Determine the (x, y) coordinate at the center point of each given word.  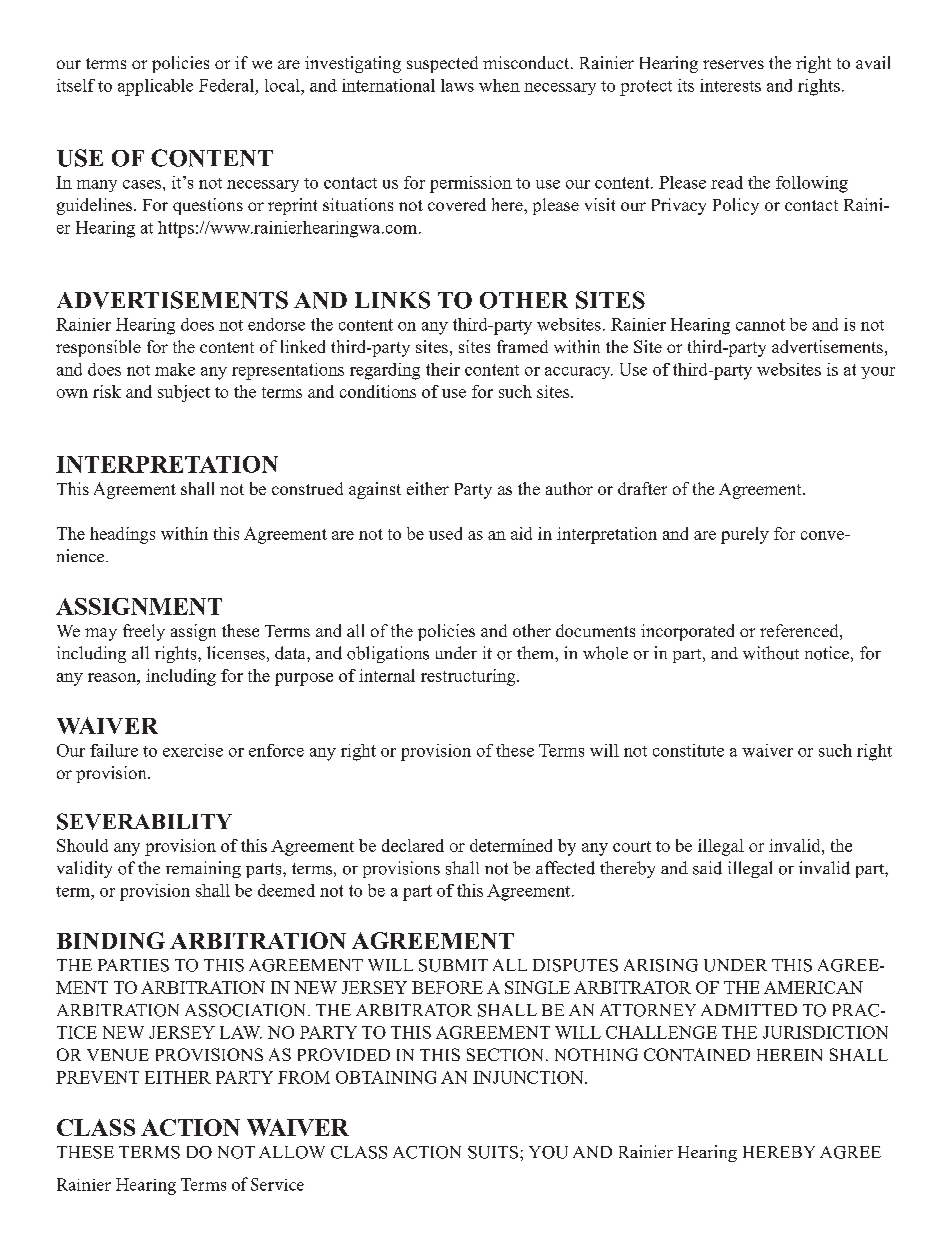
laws (457, 85)
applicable (155, 87)
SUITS (494, 1152)
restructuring (469, 677)
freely (144, 632)
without (771, 653)
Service (277, 1184)
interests (730, 85)
